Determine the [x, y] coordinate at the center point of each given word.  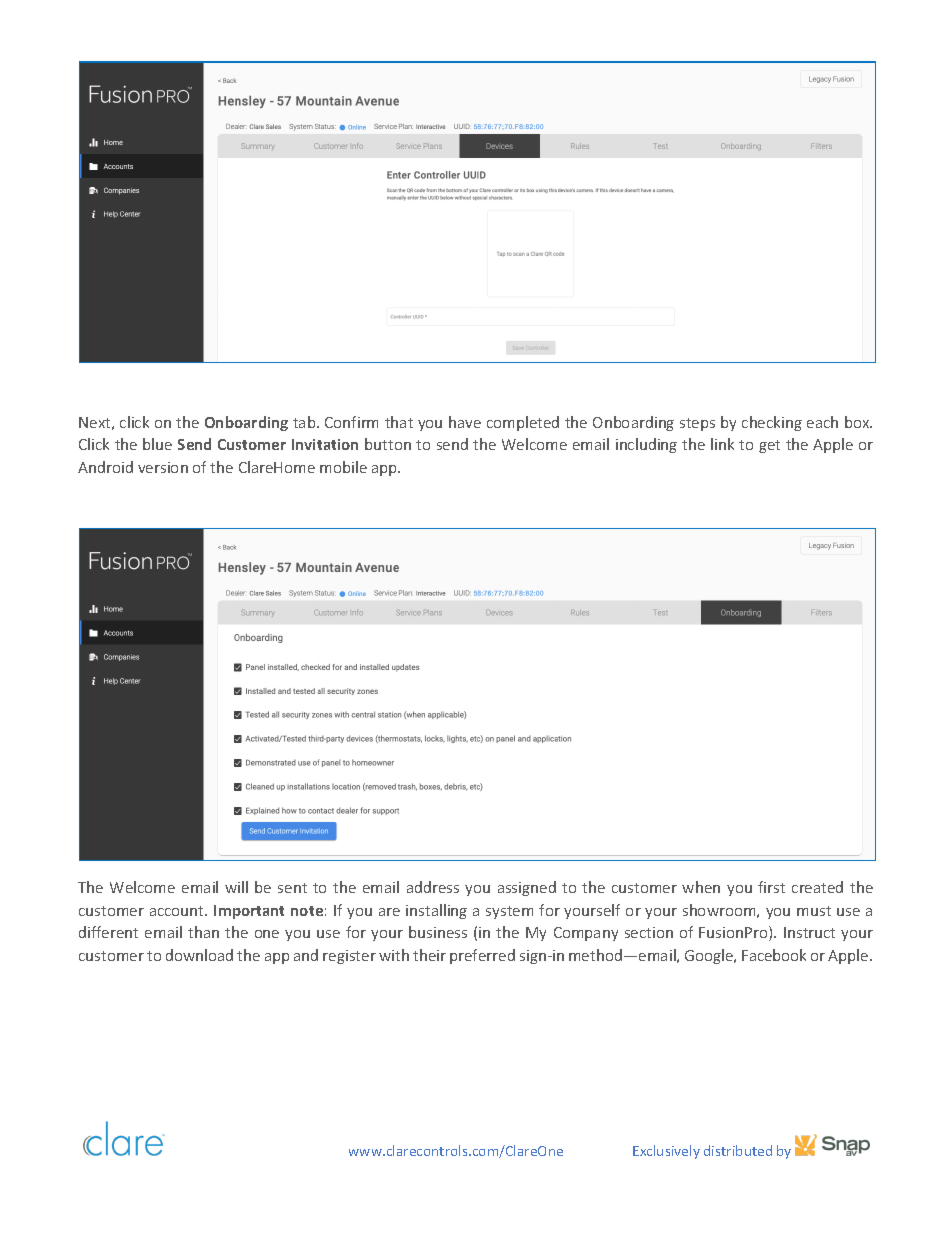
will [236, 887]
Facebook [774, 955]
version [163, 467]
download [199, 955]
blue [157, 444]
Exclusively [666, 1152]
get [769, 446]
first [771, 887]
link [722, 444]
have [465, 422]
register [349, 957]
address [433, 887]
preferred [482, 956]
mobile [343, 467]
